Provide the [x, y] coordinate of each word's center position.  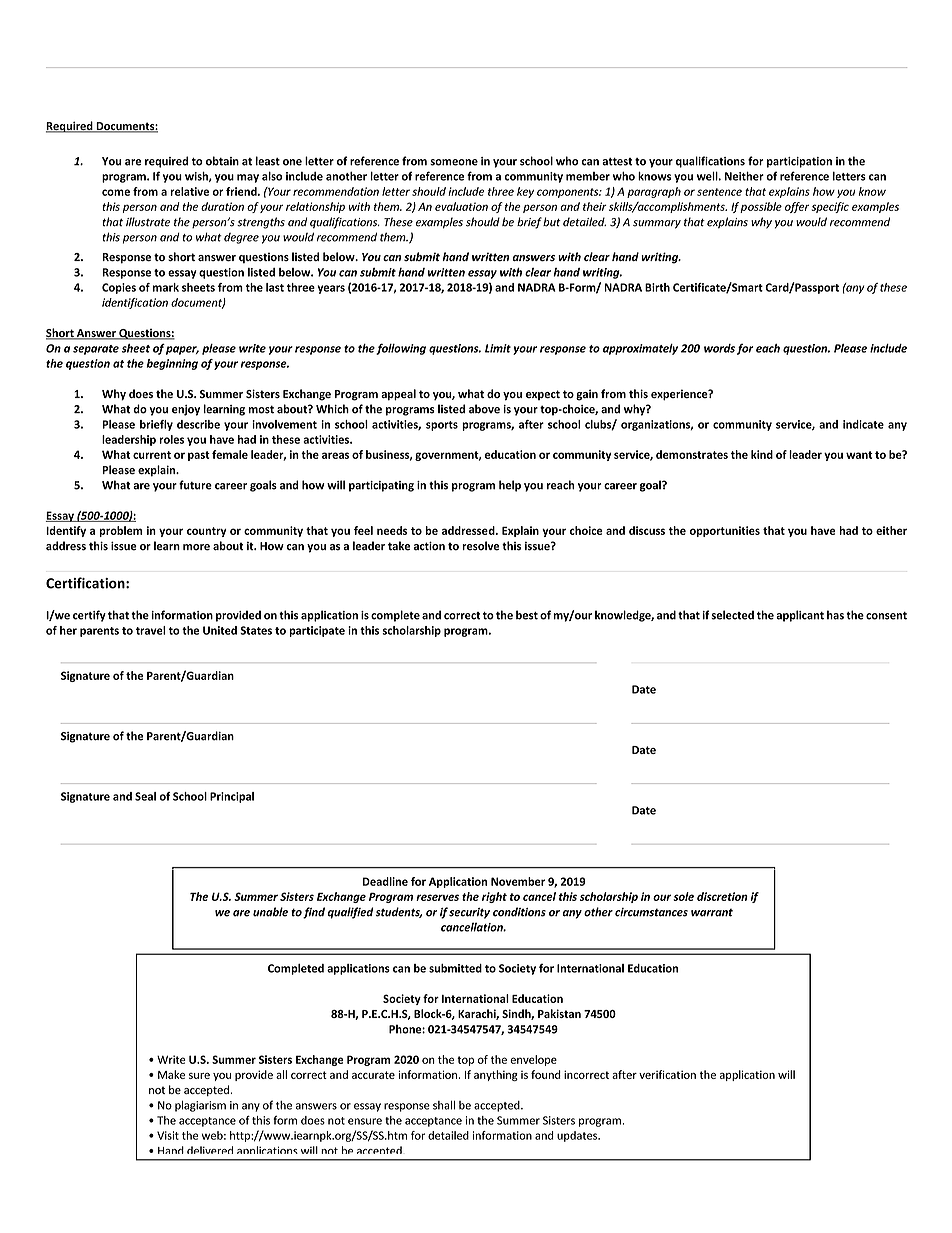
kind [762, 454]
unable [270, 912]
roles [171, 439]
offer [797, 207]
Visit [168, 1135]
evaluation [461, 206]
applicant [800, 616]
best [527, 615]
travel [151, 630]
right [494, 897]
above [484, 409]
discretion [722, 896]
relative [189, 191]
